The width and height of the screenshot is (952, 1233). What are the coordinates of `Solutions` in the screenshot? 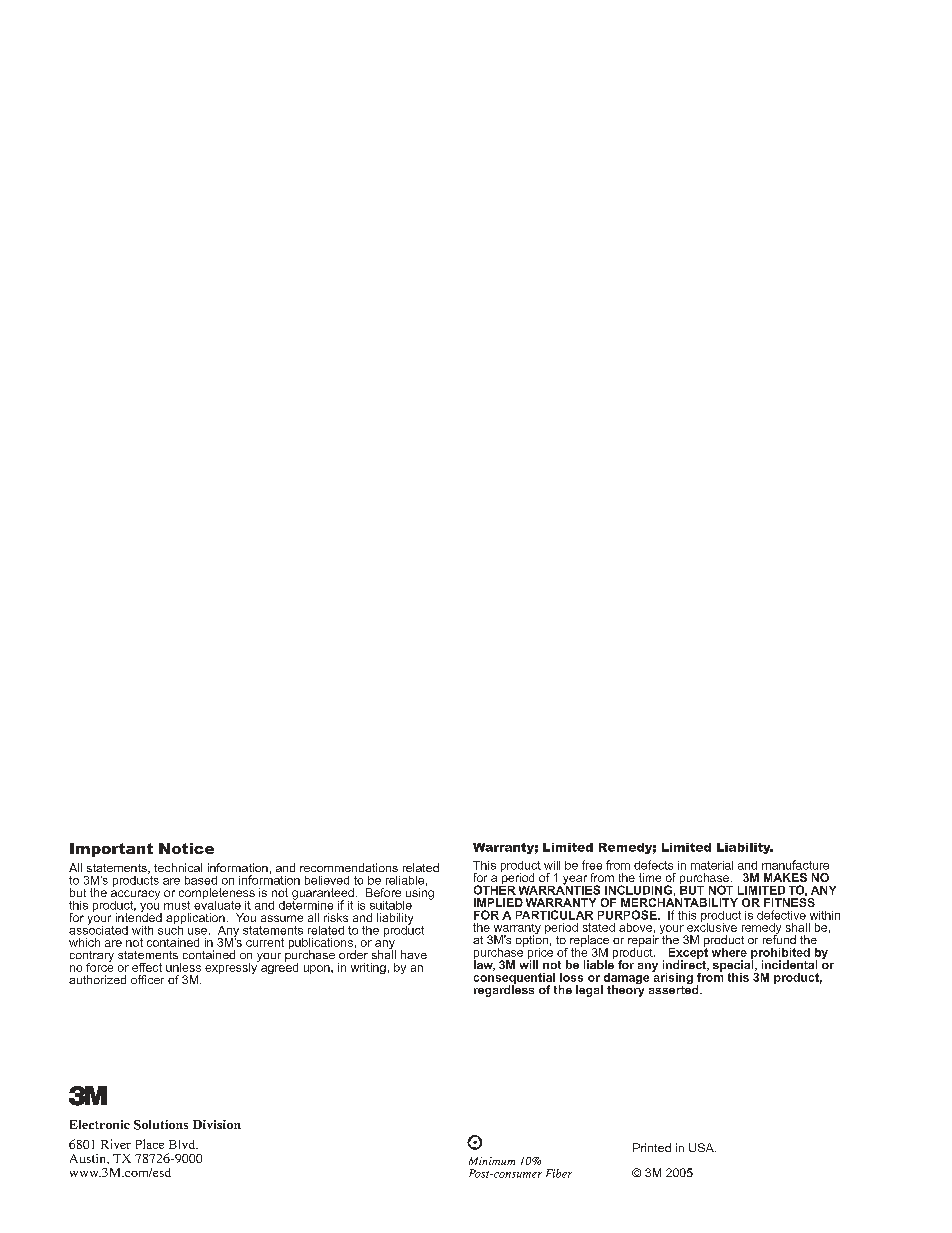 It's located at (161, 1125).
